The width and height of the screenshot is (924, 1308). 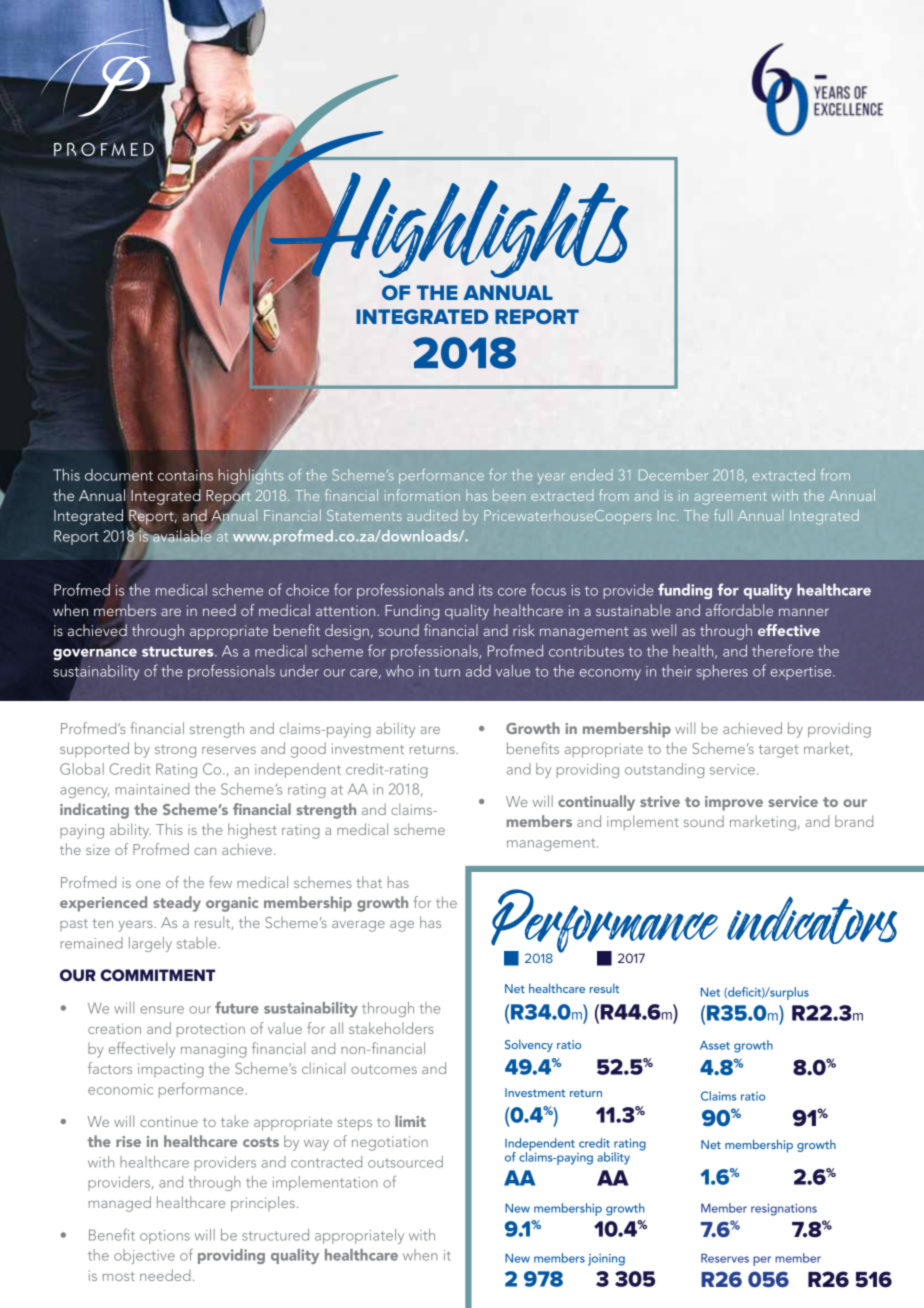 What do you see at coordinates (478, 671) in the screenshot?
I see `add` at bounding box center [478, 671].
